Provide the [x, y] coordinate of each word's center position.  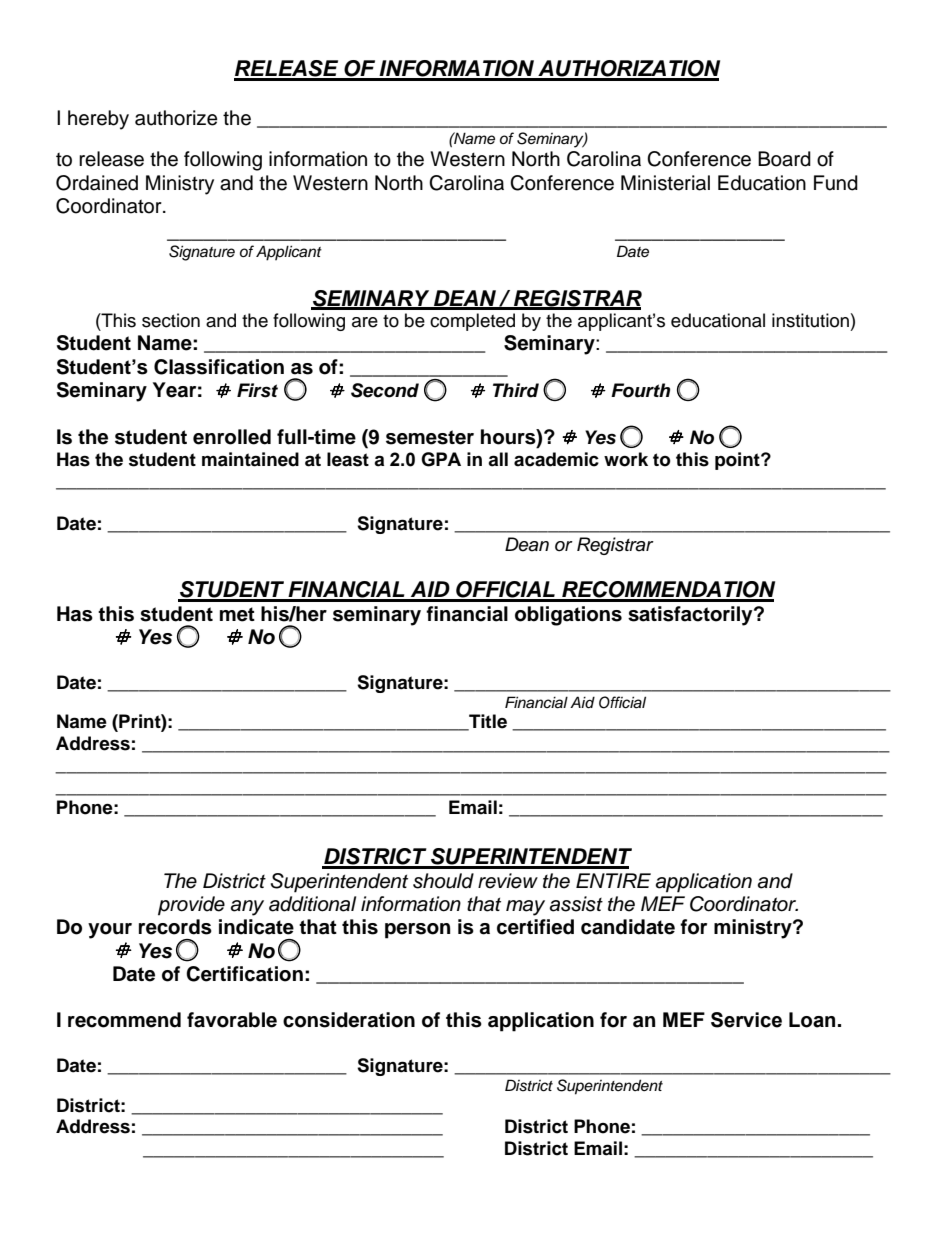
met [237, 614]
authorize [176, 118]
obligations [568, 616]
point [738, 461]
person [417, 931]
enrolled [232, 437]
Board [784, 159]
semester [430, 437]
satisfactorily [691, 616]
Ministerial [665, 183]
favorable [232, 1020]
